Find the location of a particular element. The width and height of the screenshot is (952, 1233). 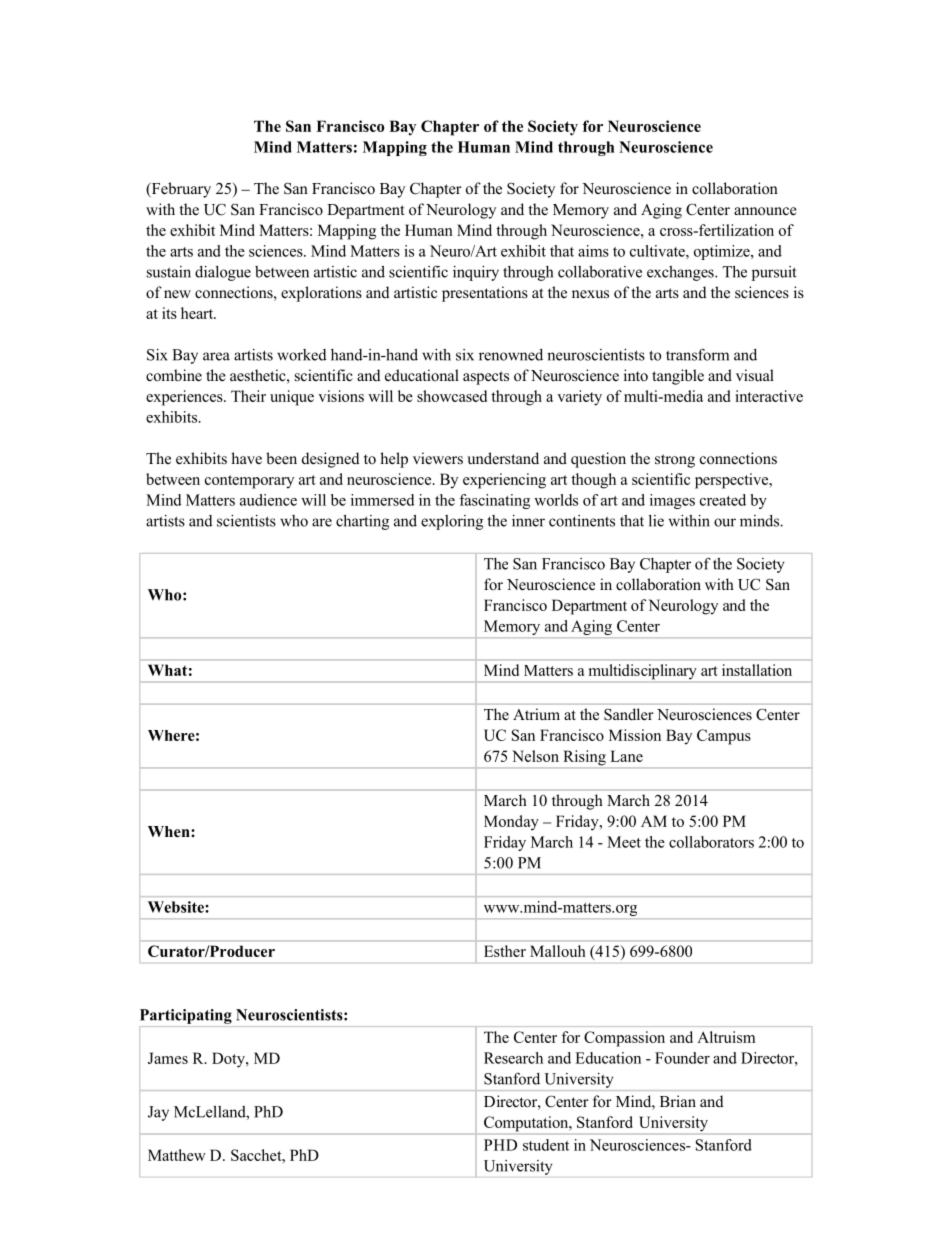

Esther is located at coordinates (505, 951).
